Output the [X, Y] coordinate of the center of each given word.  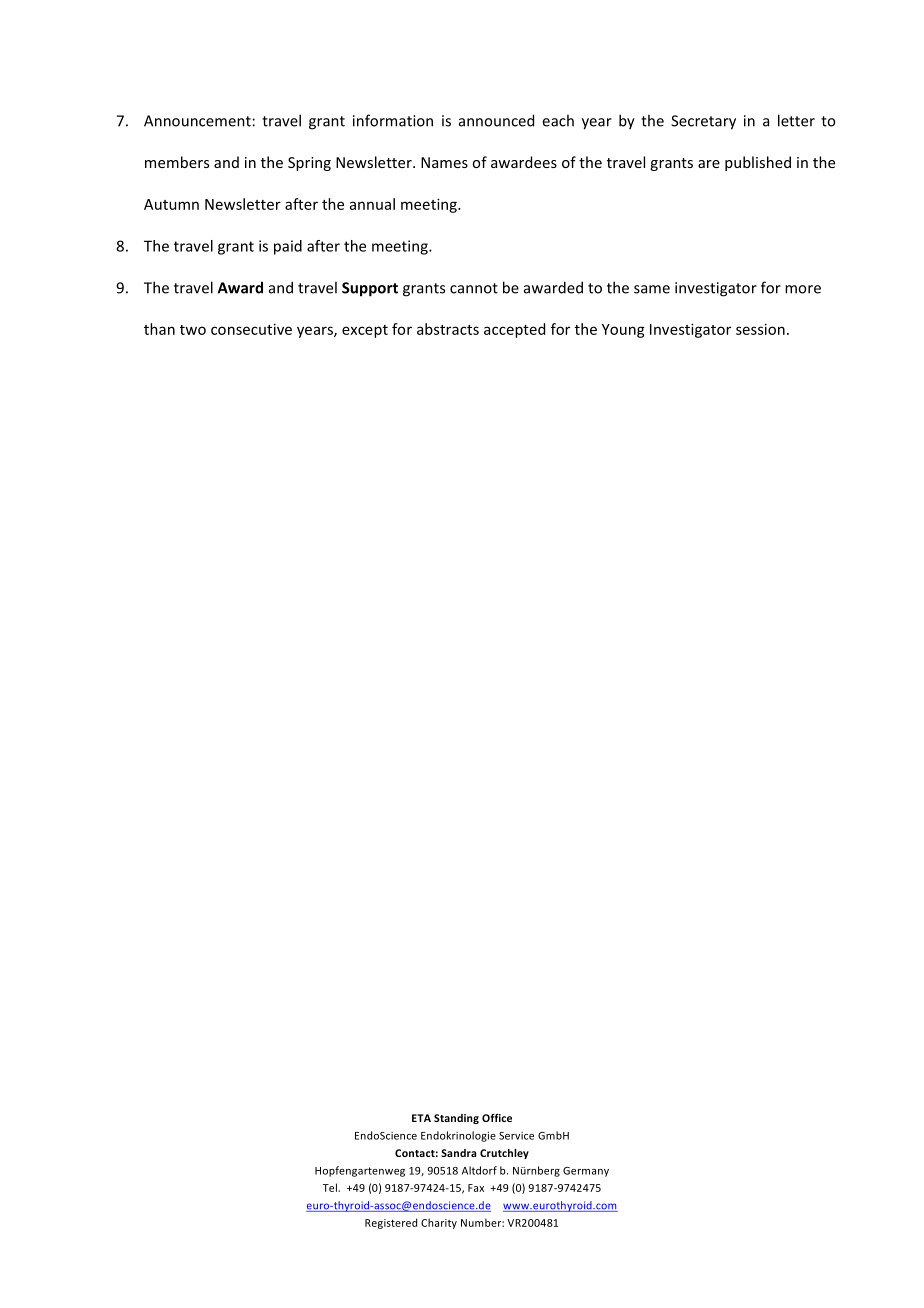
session [760, 329]
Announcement [197, 121]
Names [444, 162]
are [709, 164]
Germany [586, 1172]
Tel [331, 1187]
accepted [514, 330]
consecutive [251, 329]
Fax [476, 1188]
